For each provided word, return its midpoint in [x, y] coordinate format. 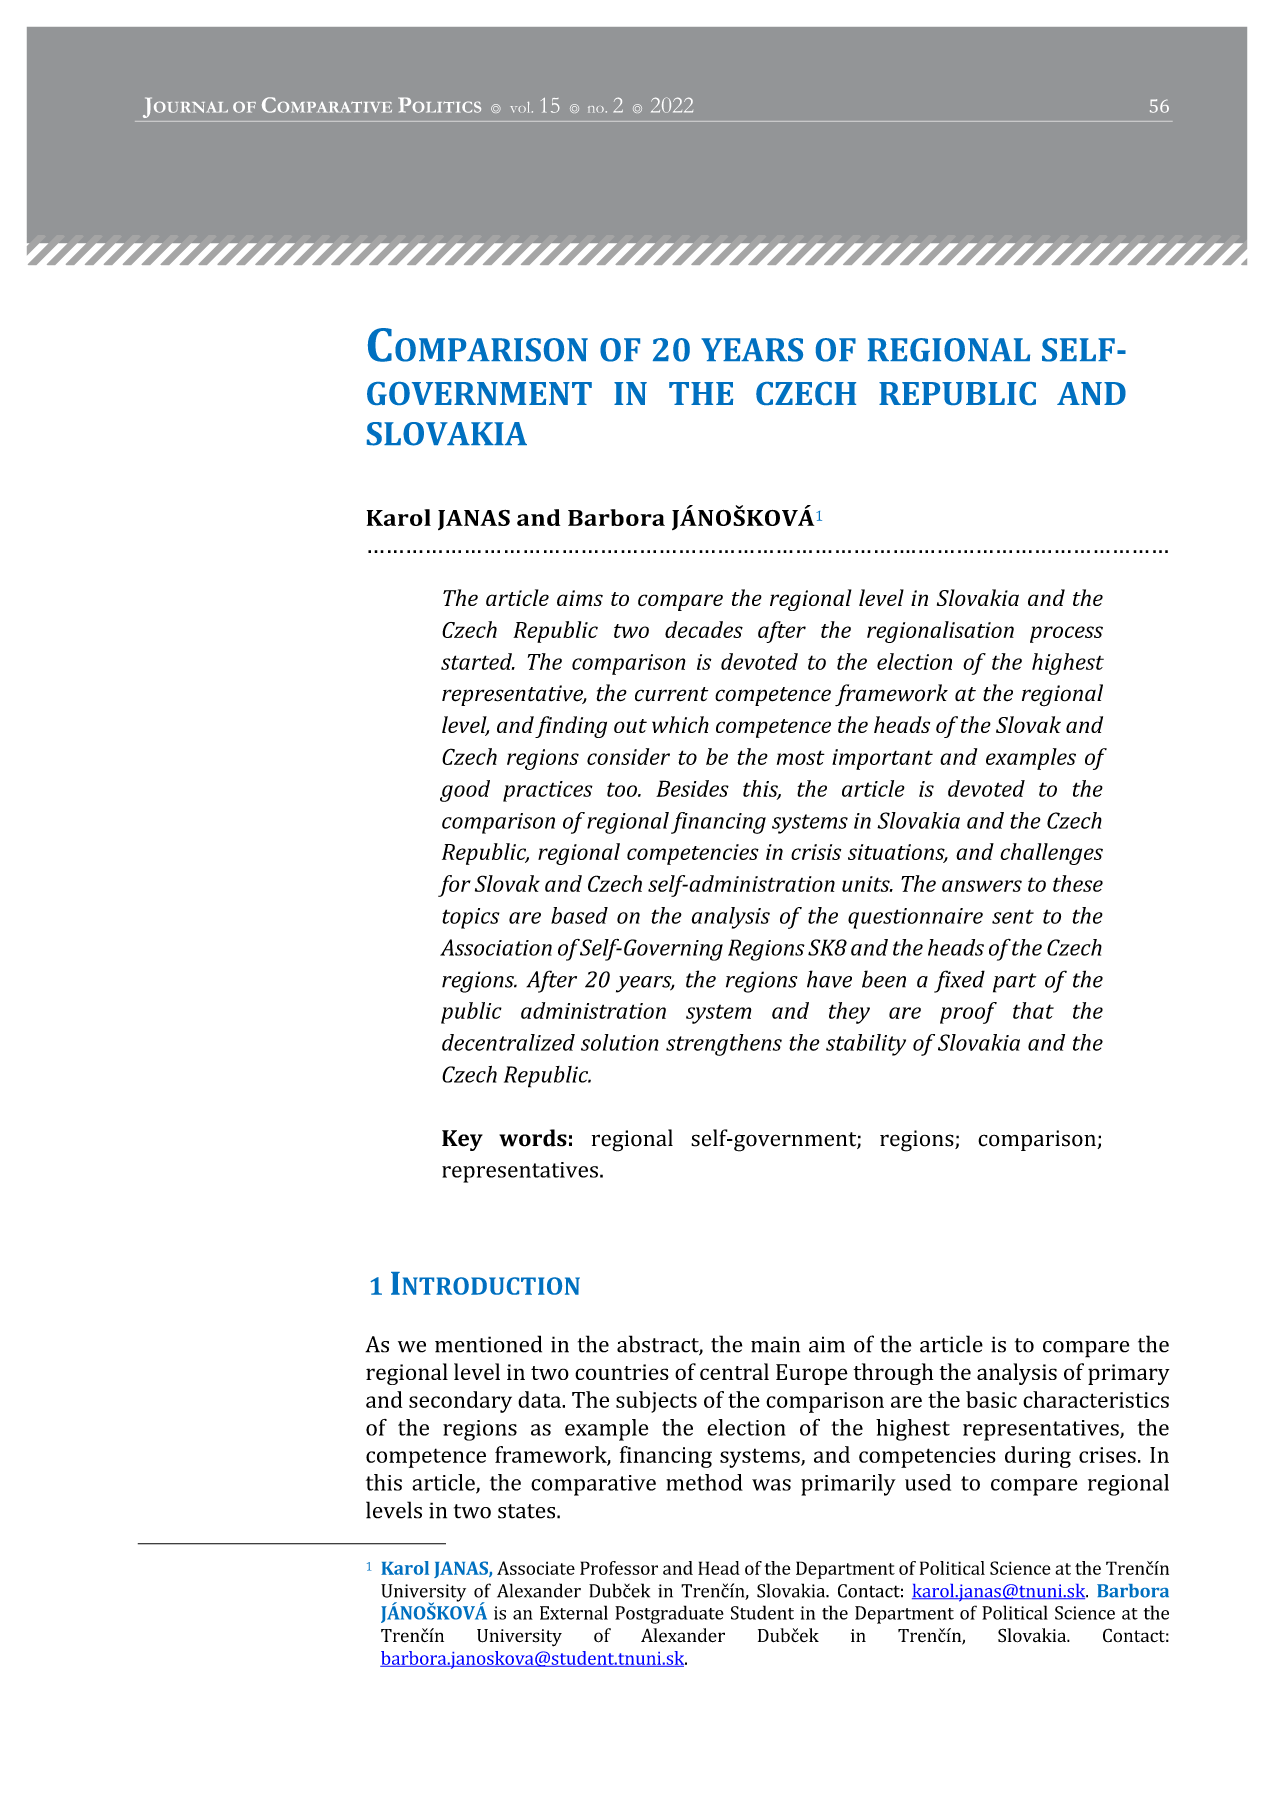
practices [548, 791]
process [1066, 634]
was [771, 1485]
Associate [536, 1568]
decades [704, 629]
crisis [816, 852]
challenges [1051, 854]
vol [521, 107]
